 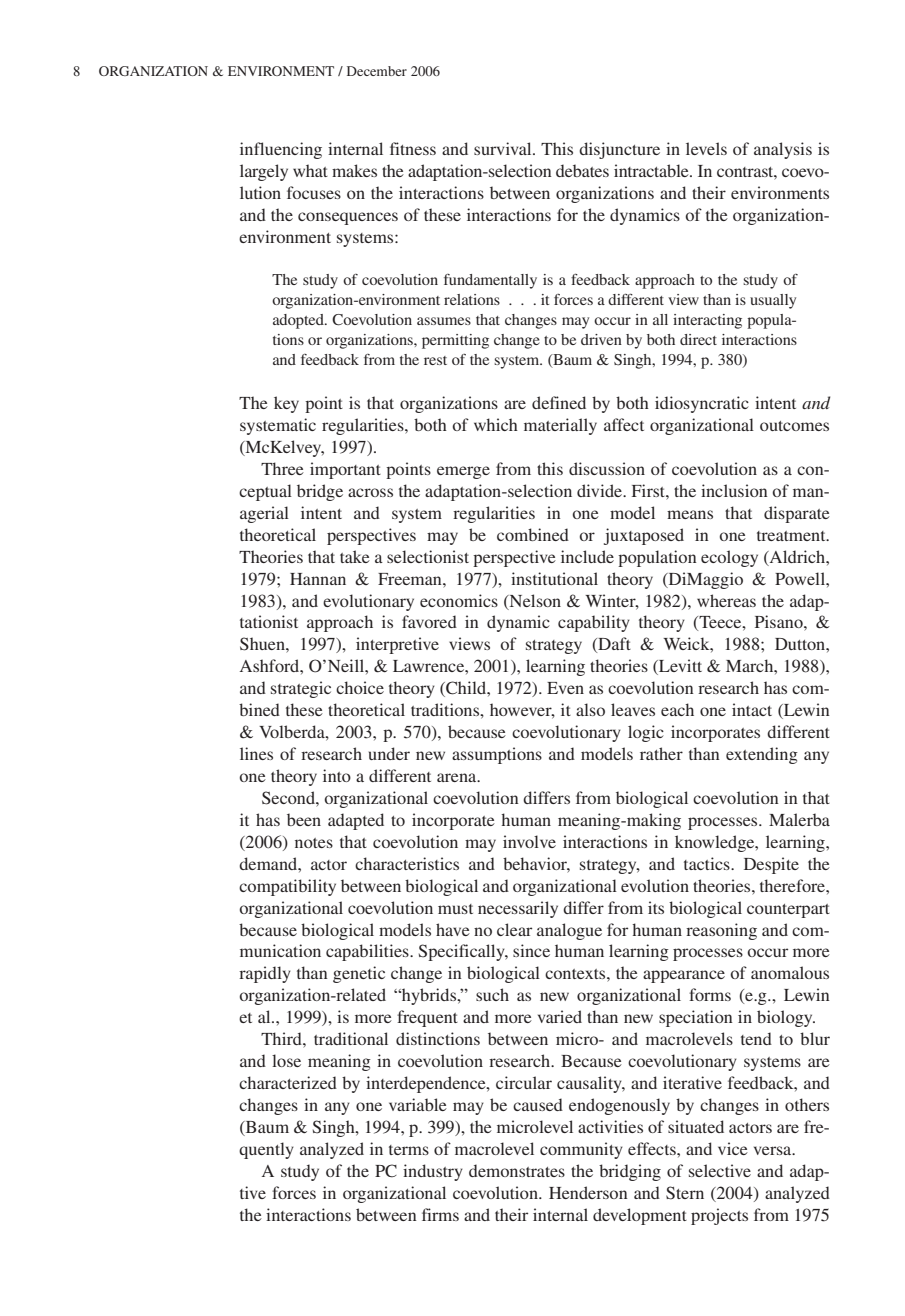 What do you see at coordinates (529, 841) in the screenshot?
I see `involve` at bounding box center [529, 841].
